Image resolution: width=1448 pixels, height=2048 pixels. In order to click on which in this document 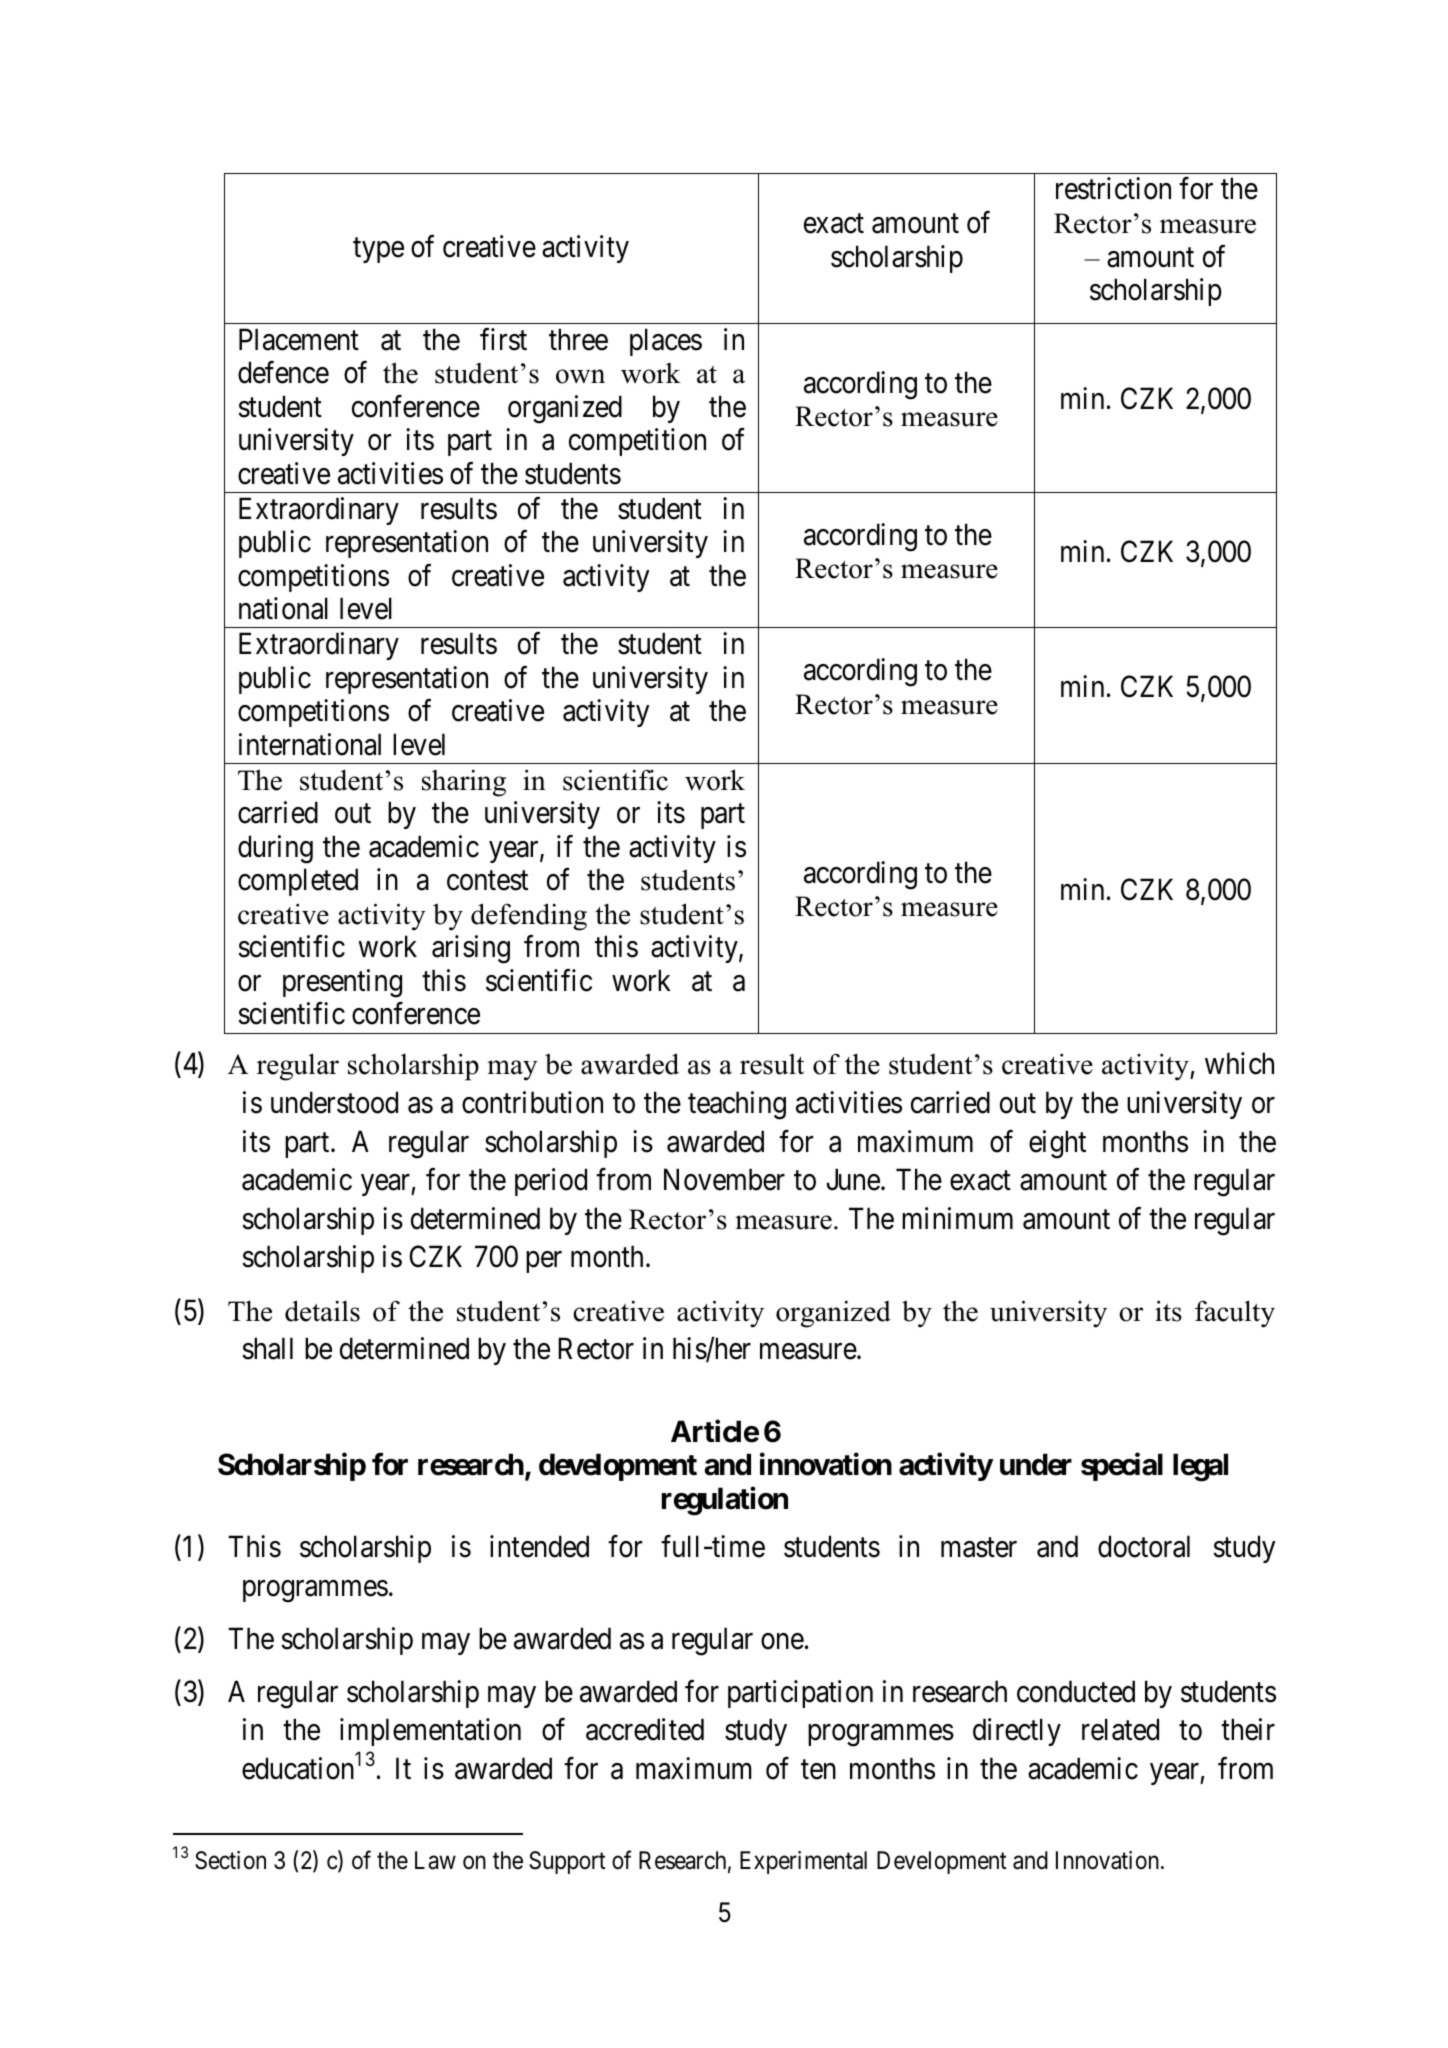, I will do `click(1239, 1064)`.
